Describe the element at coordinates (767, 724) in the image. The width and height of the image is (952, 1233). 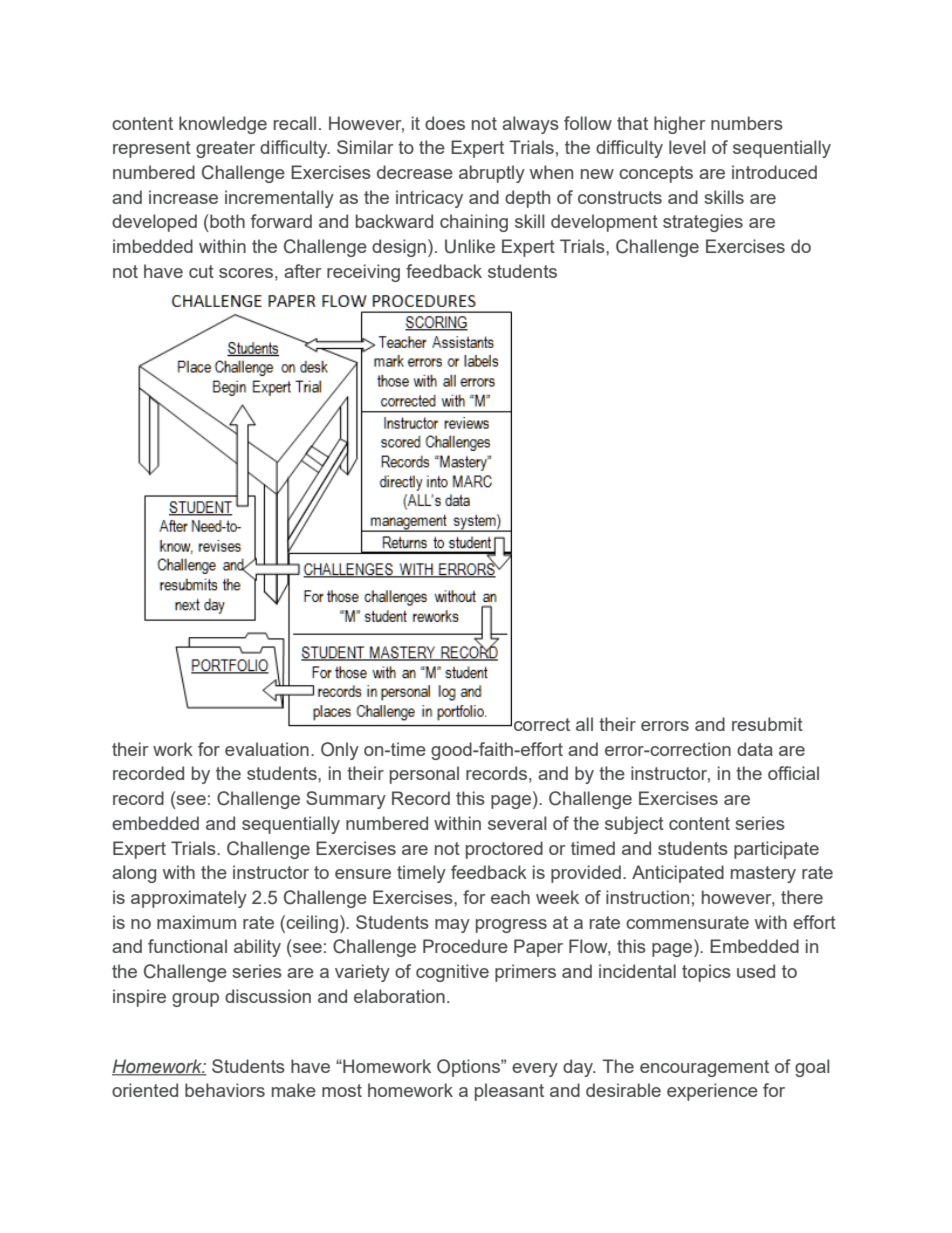
I see `resubmit` at that location.
